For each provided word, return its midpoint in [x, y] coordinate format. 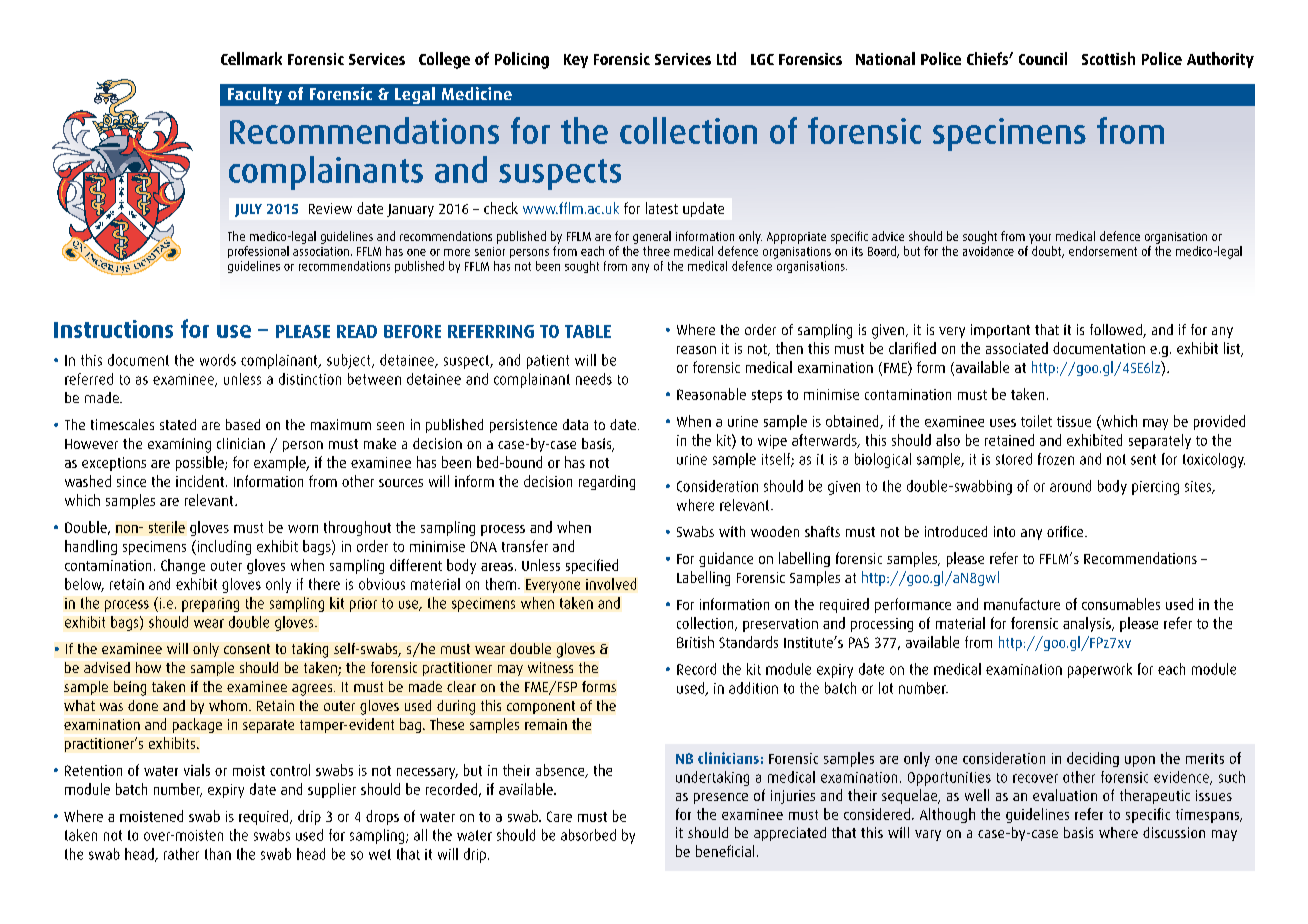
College [444, 60]
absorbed [588, 835]
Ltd [726, 58]
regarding [607, 482]
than [218, 854]
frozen [1056, 459]
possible [201, 463]
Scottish [1108, 58]
